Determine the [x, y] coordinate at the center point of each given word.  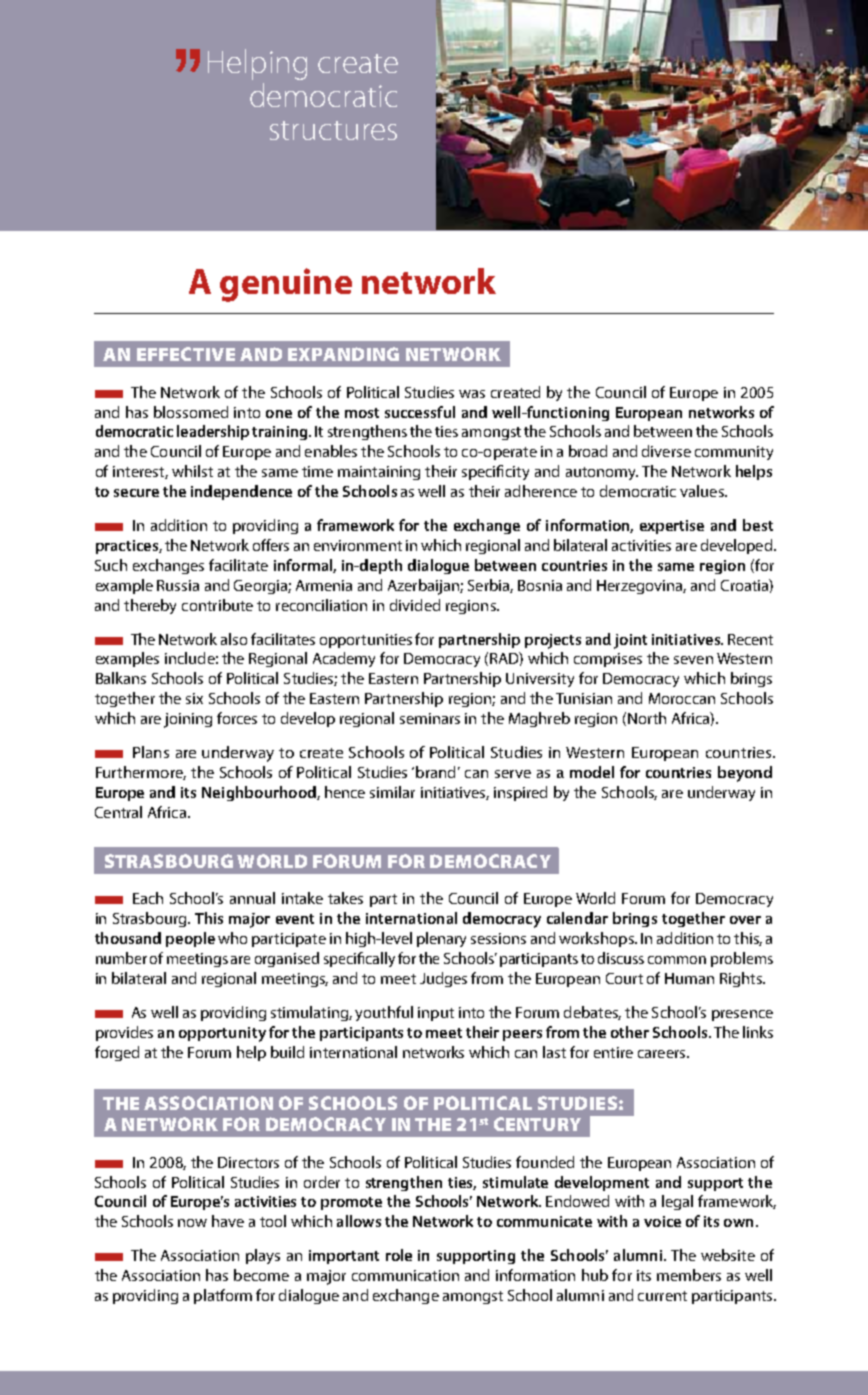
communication [405, 1275]
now [192, 1223]
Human [689, 978]
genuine [286, 285]
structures [333, 130]
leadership [213, 432]
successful [420, 412]
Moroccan [682, 698]
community [734, 453]
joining [188, 720]
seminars [430, 718]
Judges [443, 979]
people [190, 939]
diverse [666, 451]
